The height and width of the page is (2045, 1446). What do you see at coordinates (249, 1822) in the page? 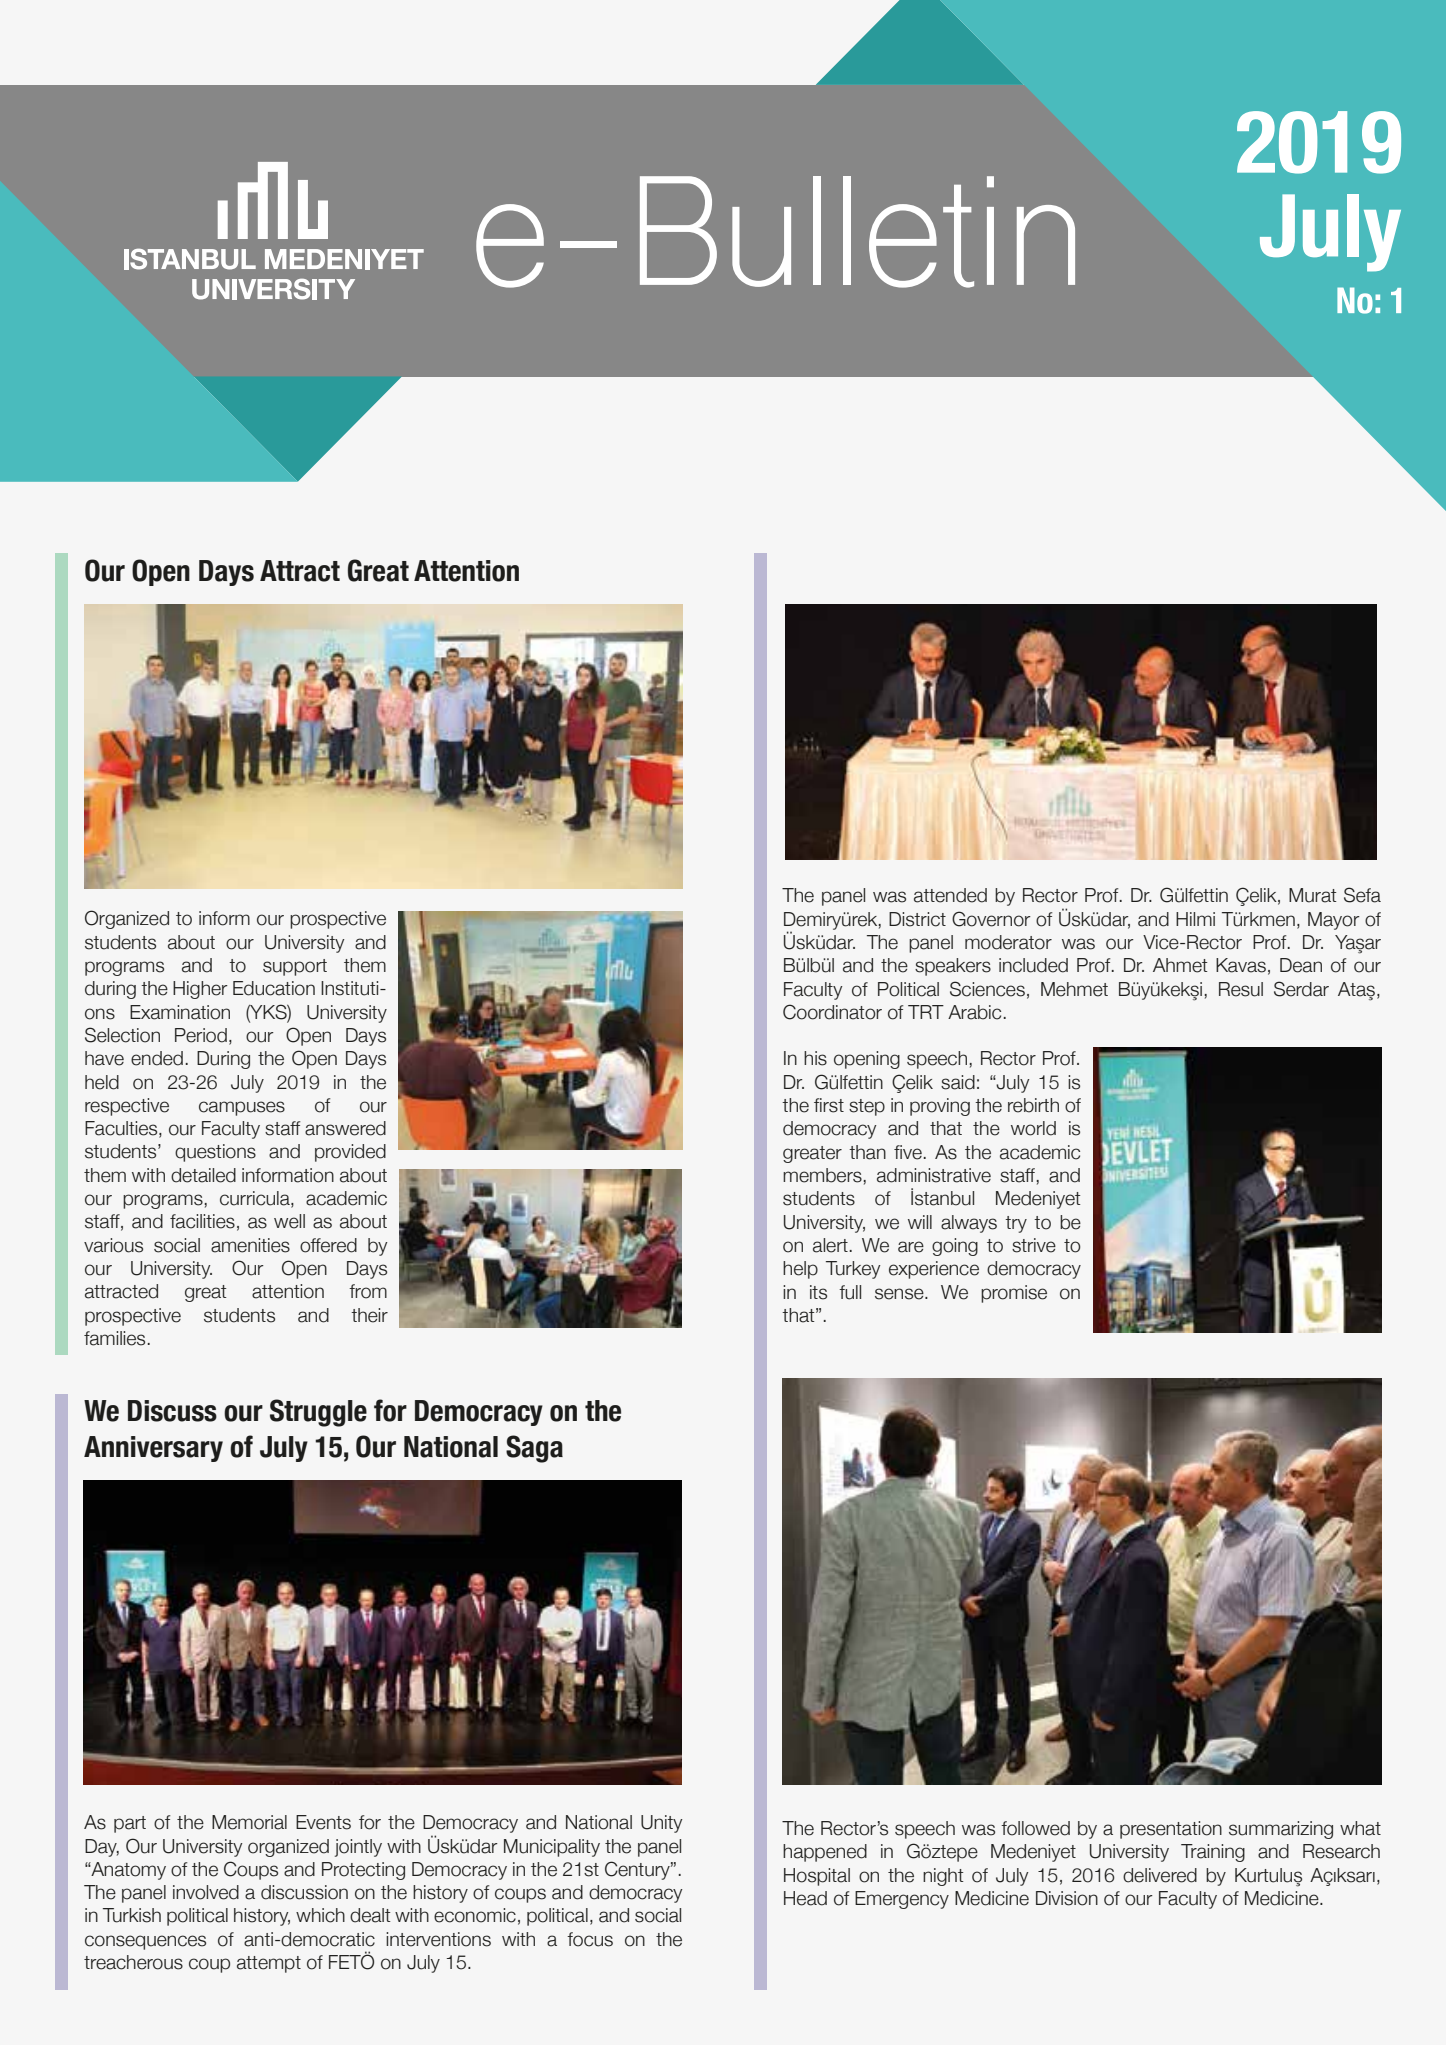
I see `Memorial` at bounding box center [249, 1822].
